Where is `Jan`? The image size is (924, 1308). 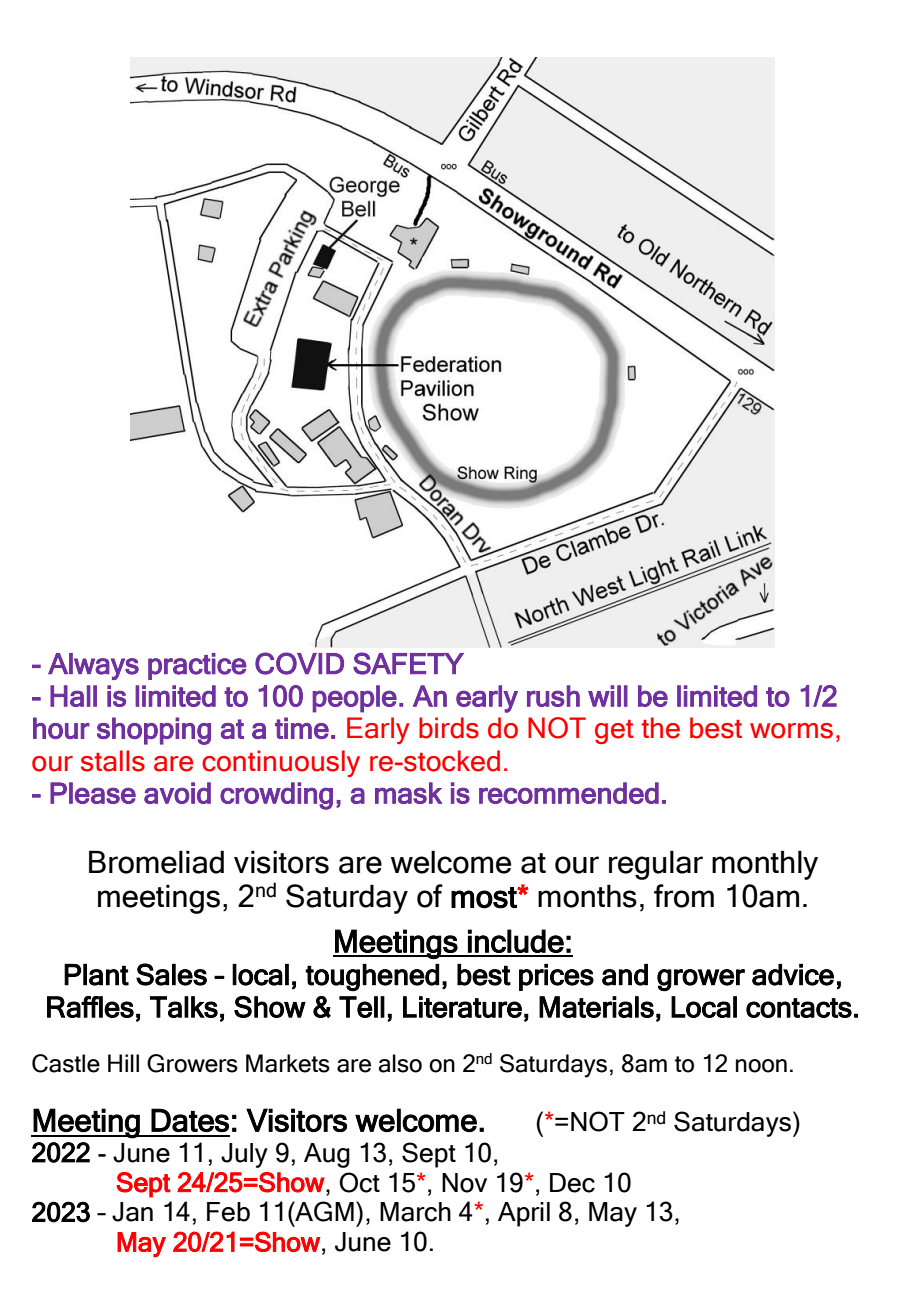
Jan is located at coordinates (132, 1212).
